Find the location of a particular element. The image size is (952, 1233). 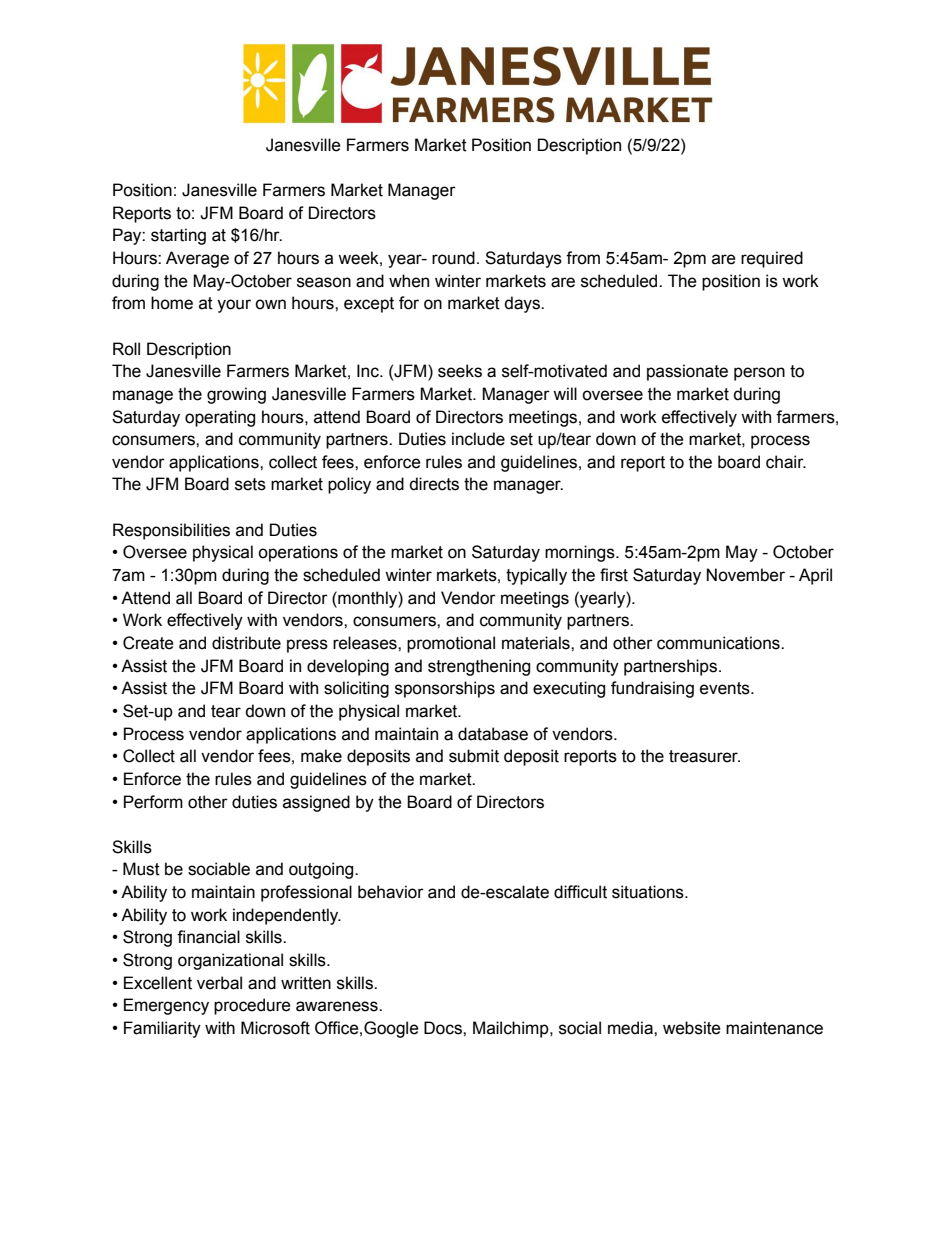

verbal is located at coordinates (219, 983).
